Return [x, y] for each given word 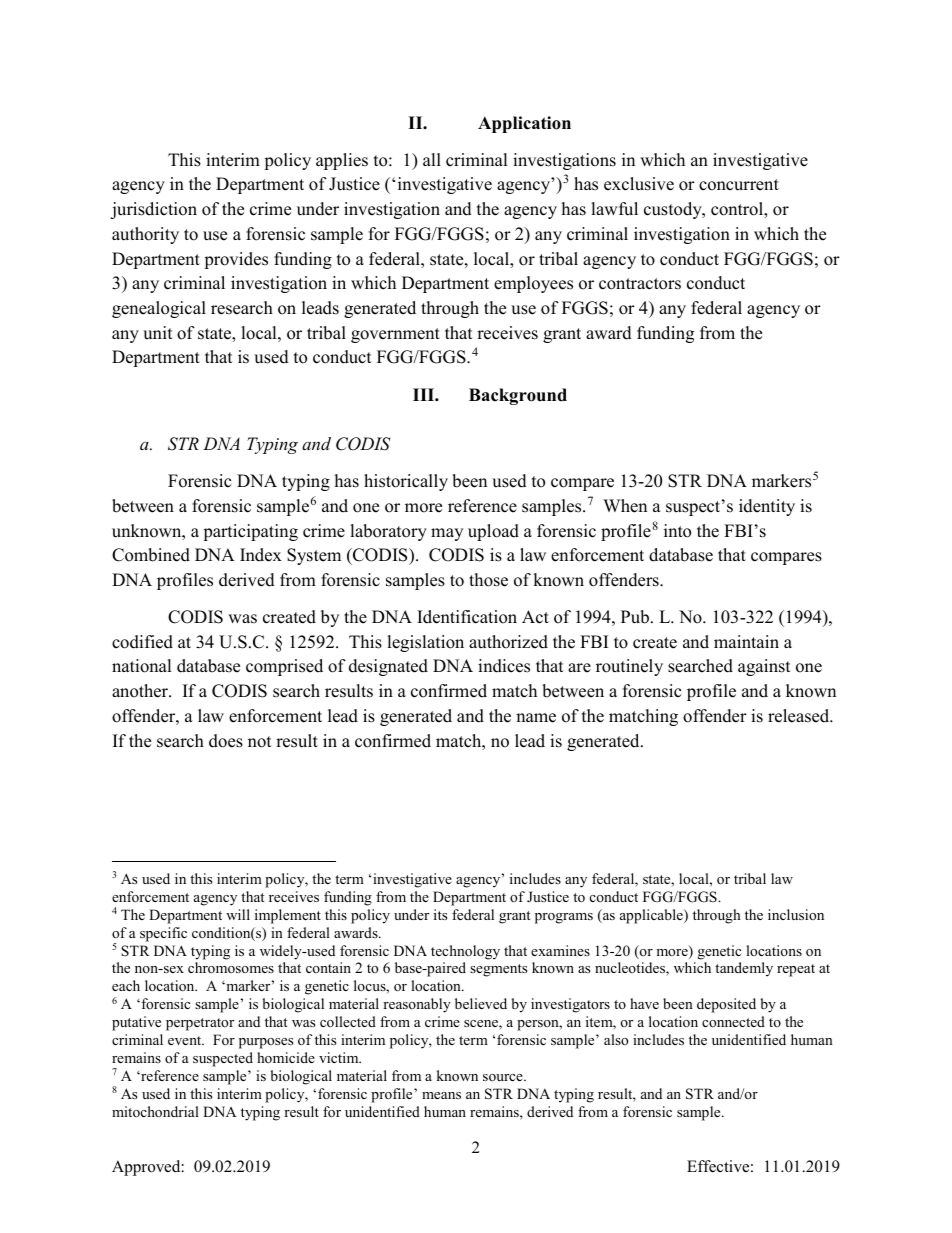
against [764, 667]
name [536, 718]
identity [767, 507]
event [186, 1040]
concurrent [739, 185]
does [226, 741]
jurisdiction [153, 210]
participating [250, 532]
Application [524, 124]
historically [406, 482]
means [441, 1095]
